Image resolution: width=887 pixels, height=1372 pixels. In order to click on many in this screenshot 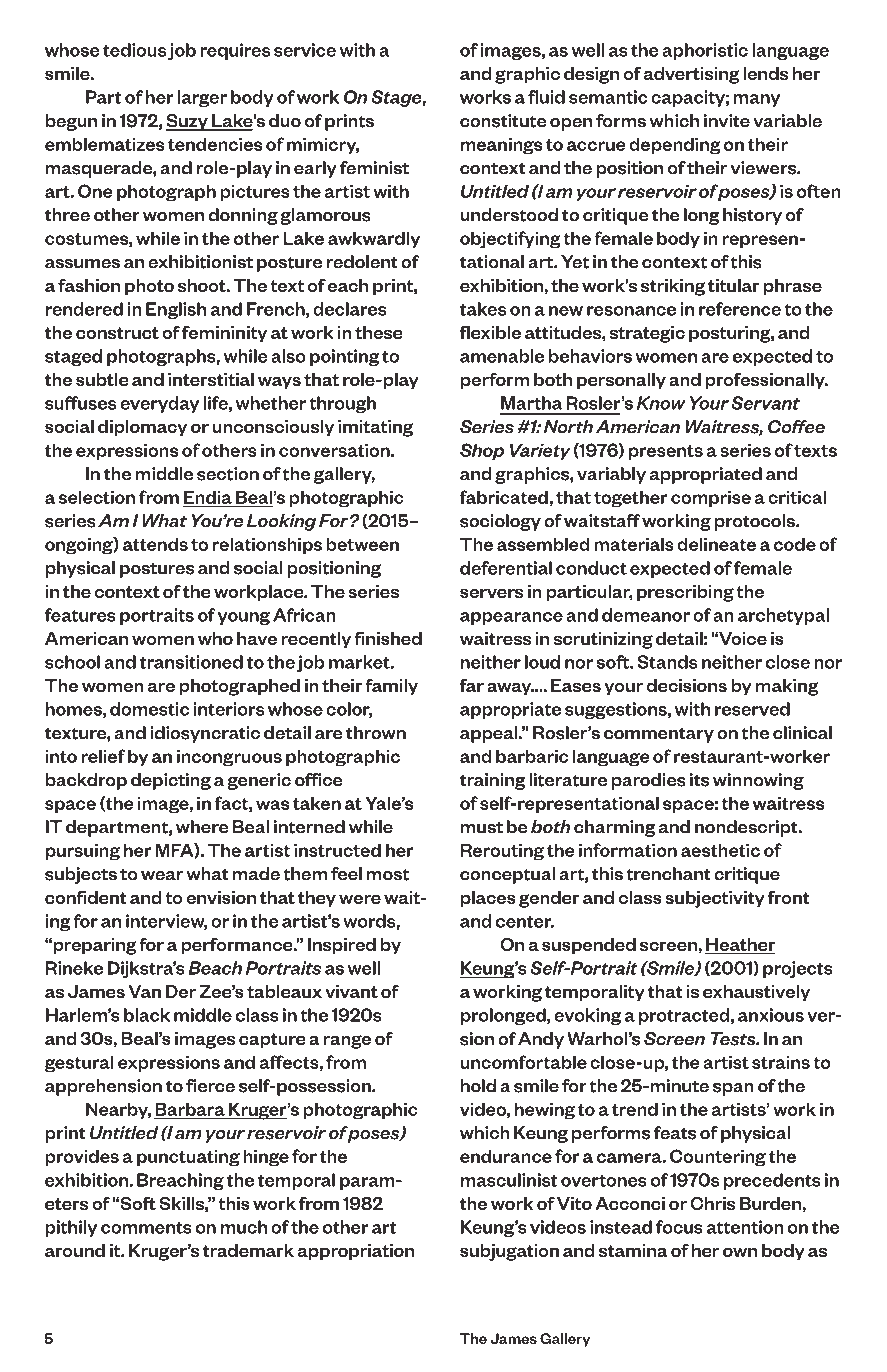, I will do `click(756, 100)`.
